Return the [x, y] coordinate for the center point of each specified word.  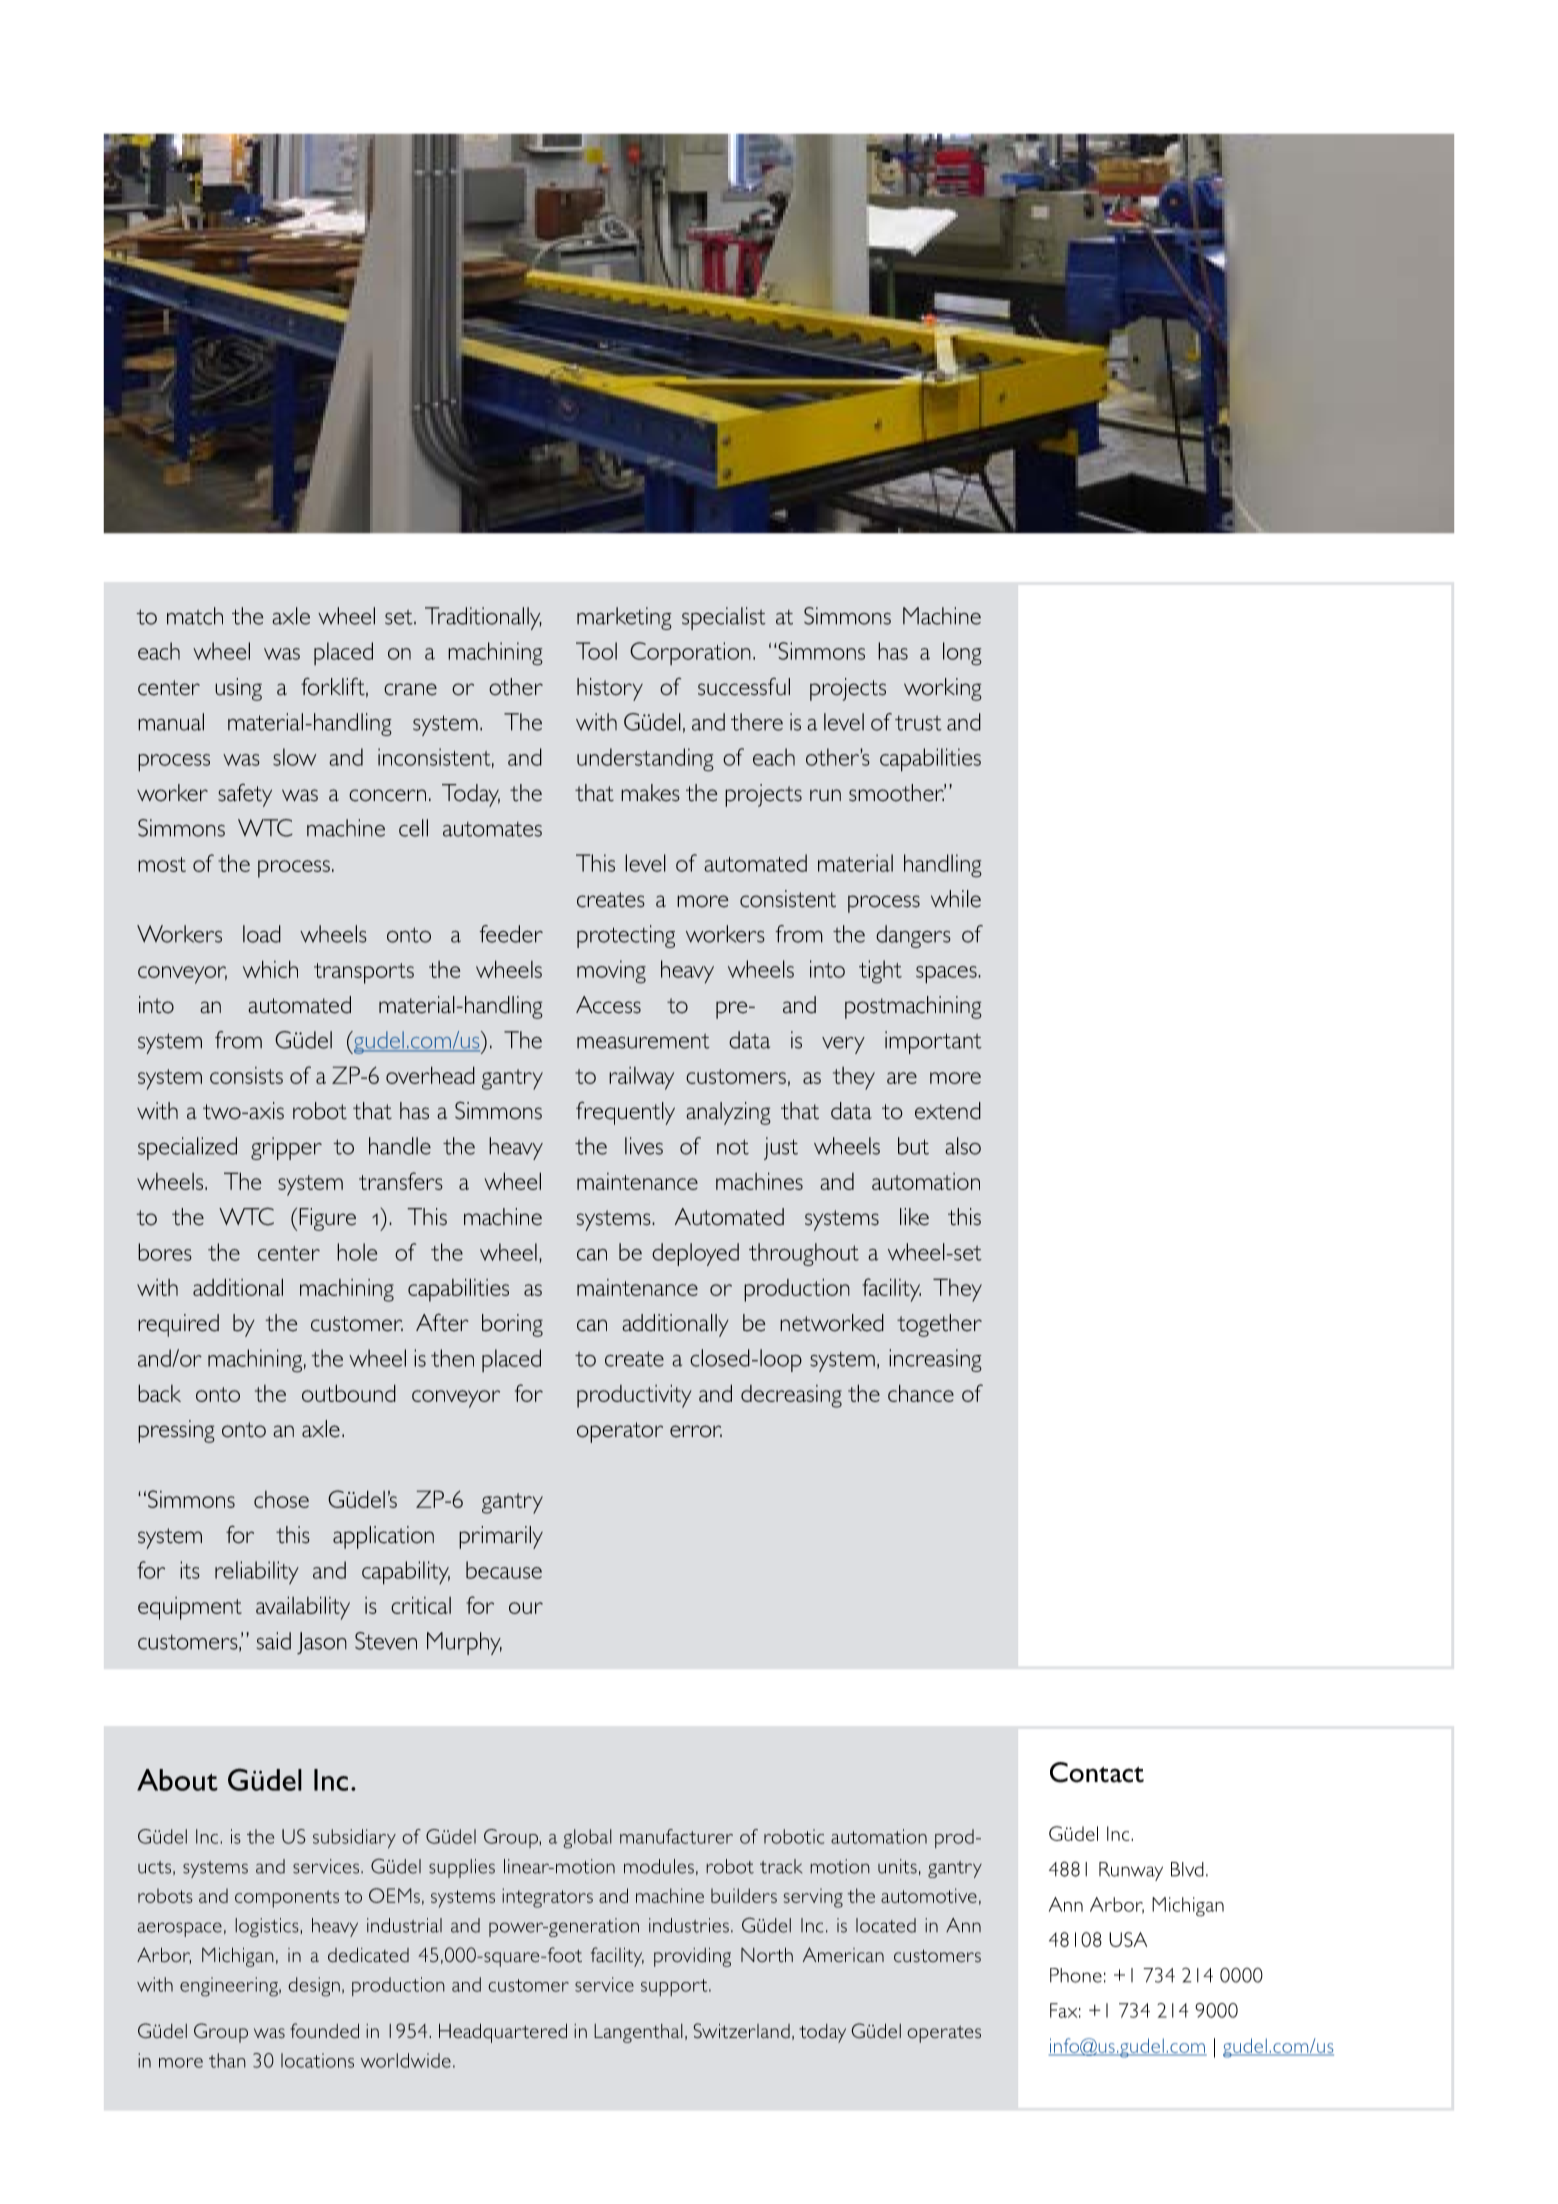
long [962, 654]
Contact [1097, 1772]
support [675, 1987]
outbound [349, 1393]
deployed [695, 1254]
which [270, 969]
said [274, 1641]
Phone [1076, 1975]
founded [324, 2031]
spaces [947, 975]
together [939, 1325]
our [526, 1608]
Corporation [690, 653]
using [238, 689]
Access [608, 1005]
